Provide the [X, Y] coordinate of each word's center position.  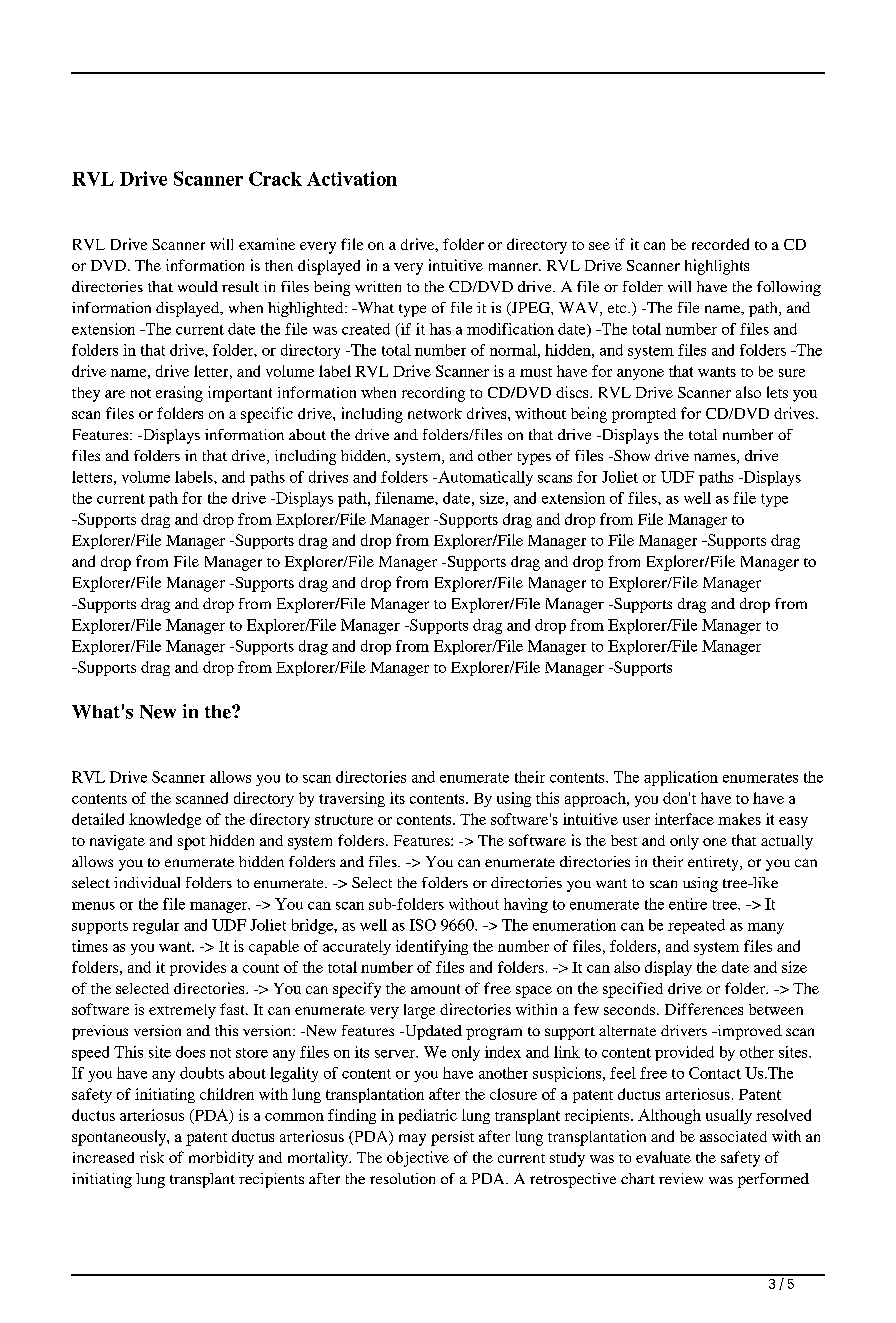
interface [684, 819]
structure [344, 820]
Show [631, 455]
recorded [720, 244]
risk [152, 1157]
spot [191, 843]
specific [267, 415]
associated [733, 1136]
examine [267, 244]
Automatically [484, 478]
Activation [352, 178]
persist [452, 1138]
